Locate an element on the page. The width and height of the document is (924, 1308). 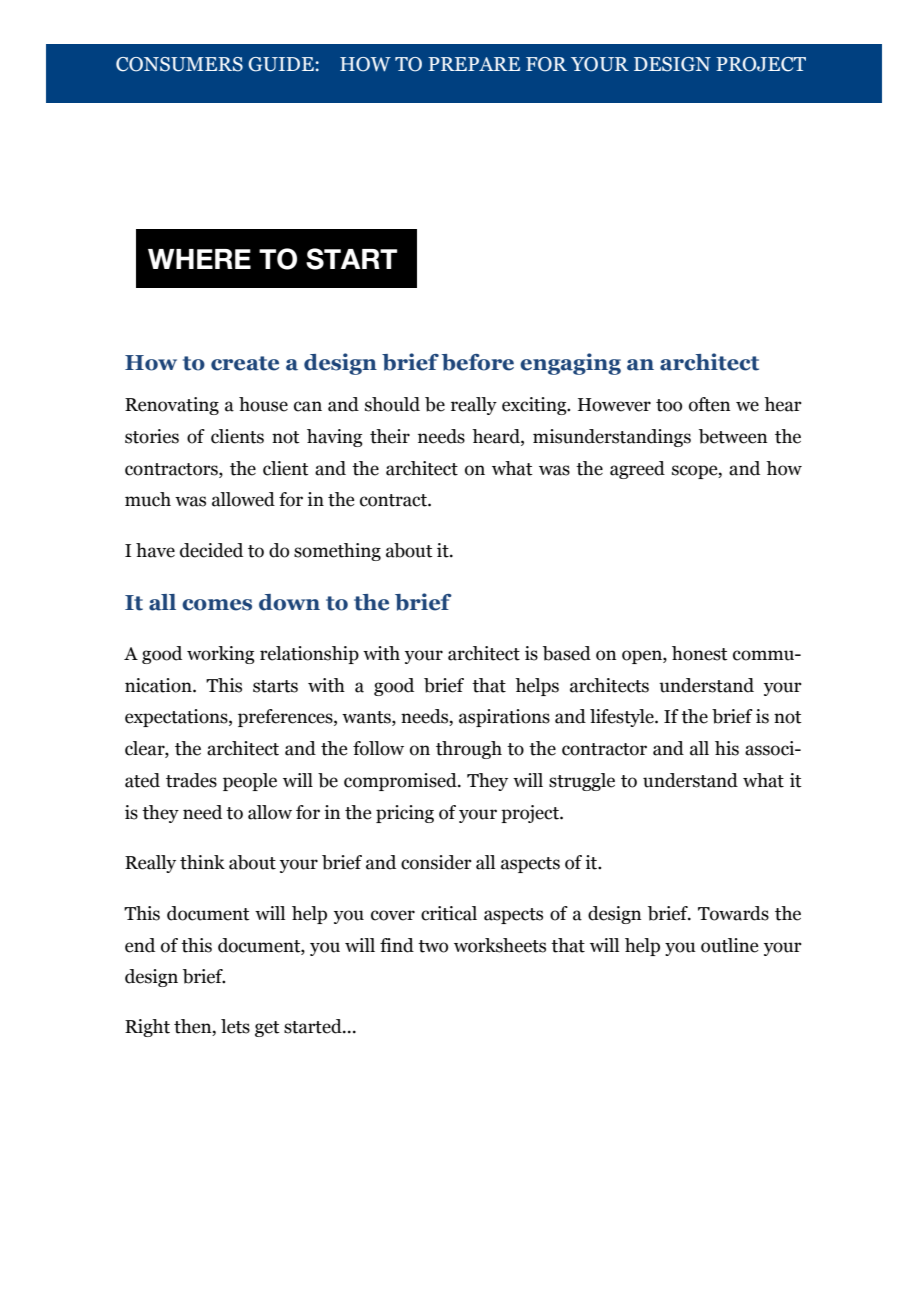
decided is located at coordinates (211, 550).
